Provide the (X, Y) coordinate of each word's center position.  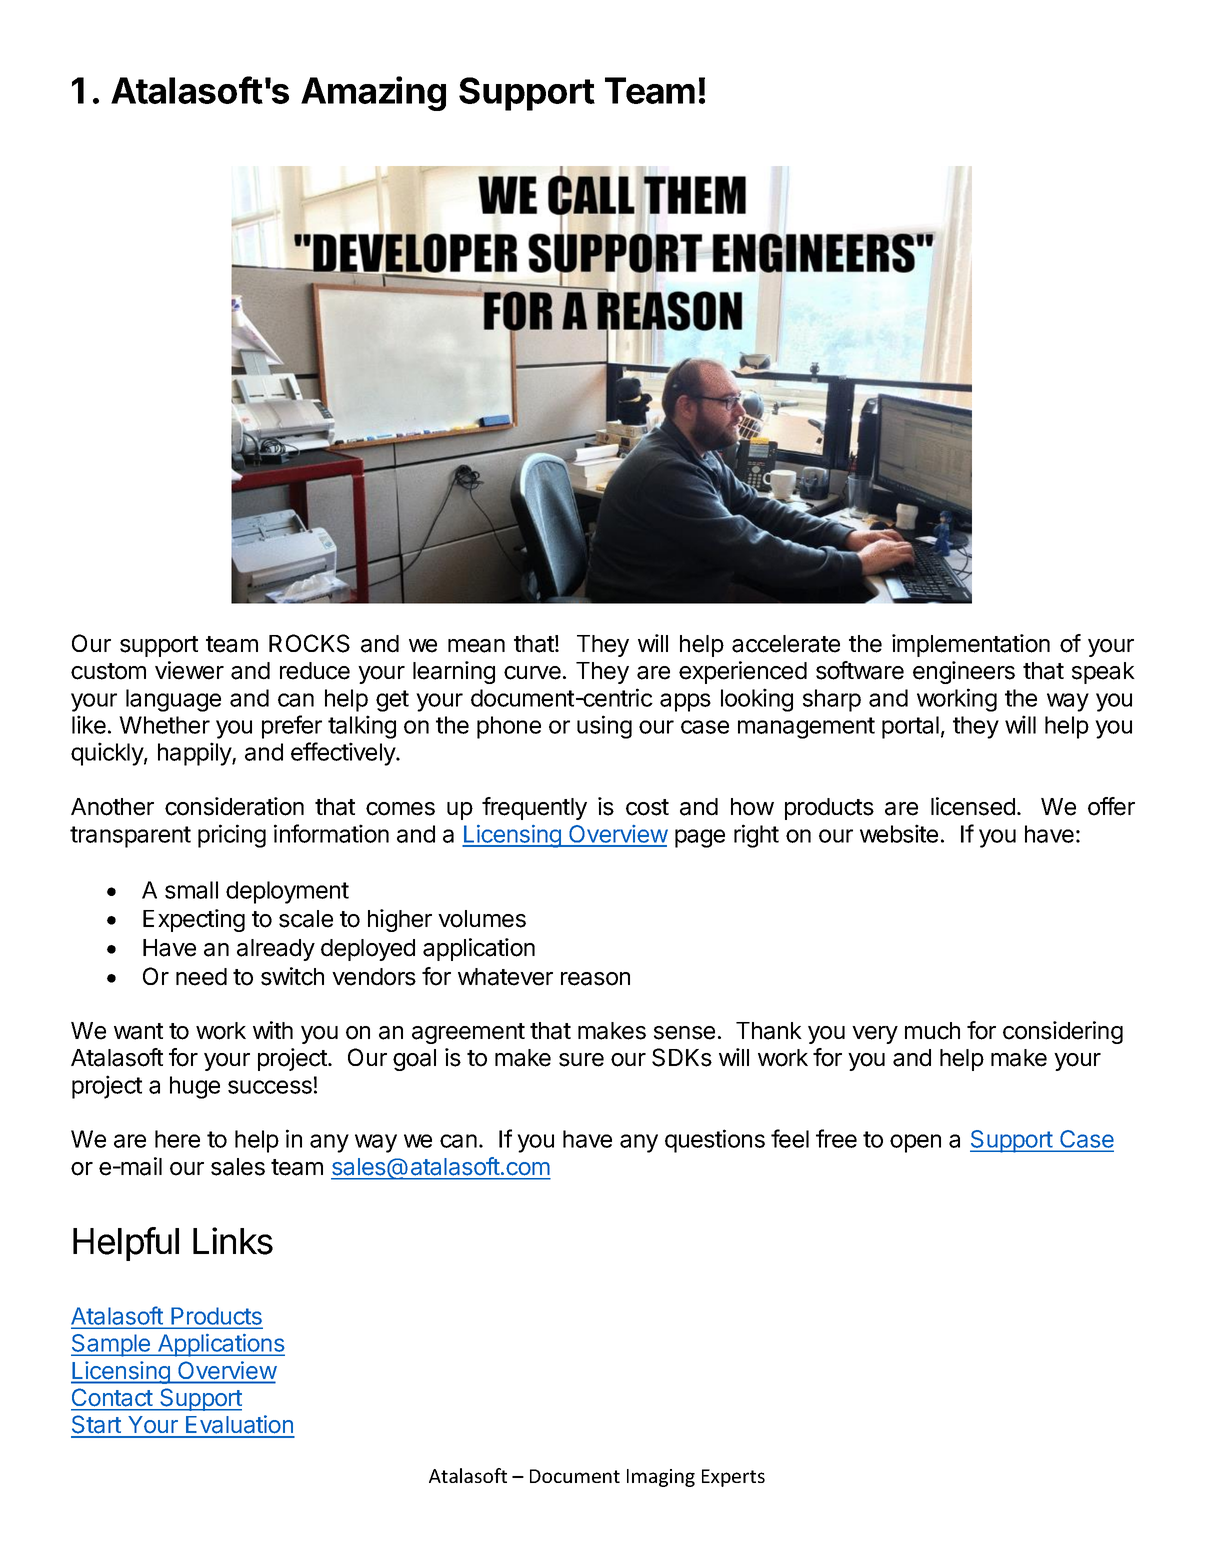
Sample (112, 1345)
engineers (964, 672)
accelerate (786, 644)
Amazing (373, 93)
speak (1103, 673)
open (915, 1143)
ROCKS (309, 643)
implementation (971, 645)
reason (595, 979)
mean (476, 646)
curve (532, 673)
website (899, 833)
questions (715, 1141)
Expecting (194, 920)
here (177, 1139)
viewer (189, 670)
